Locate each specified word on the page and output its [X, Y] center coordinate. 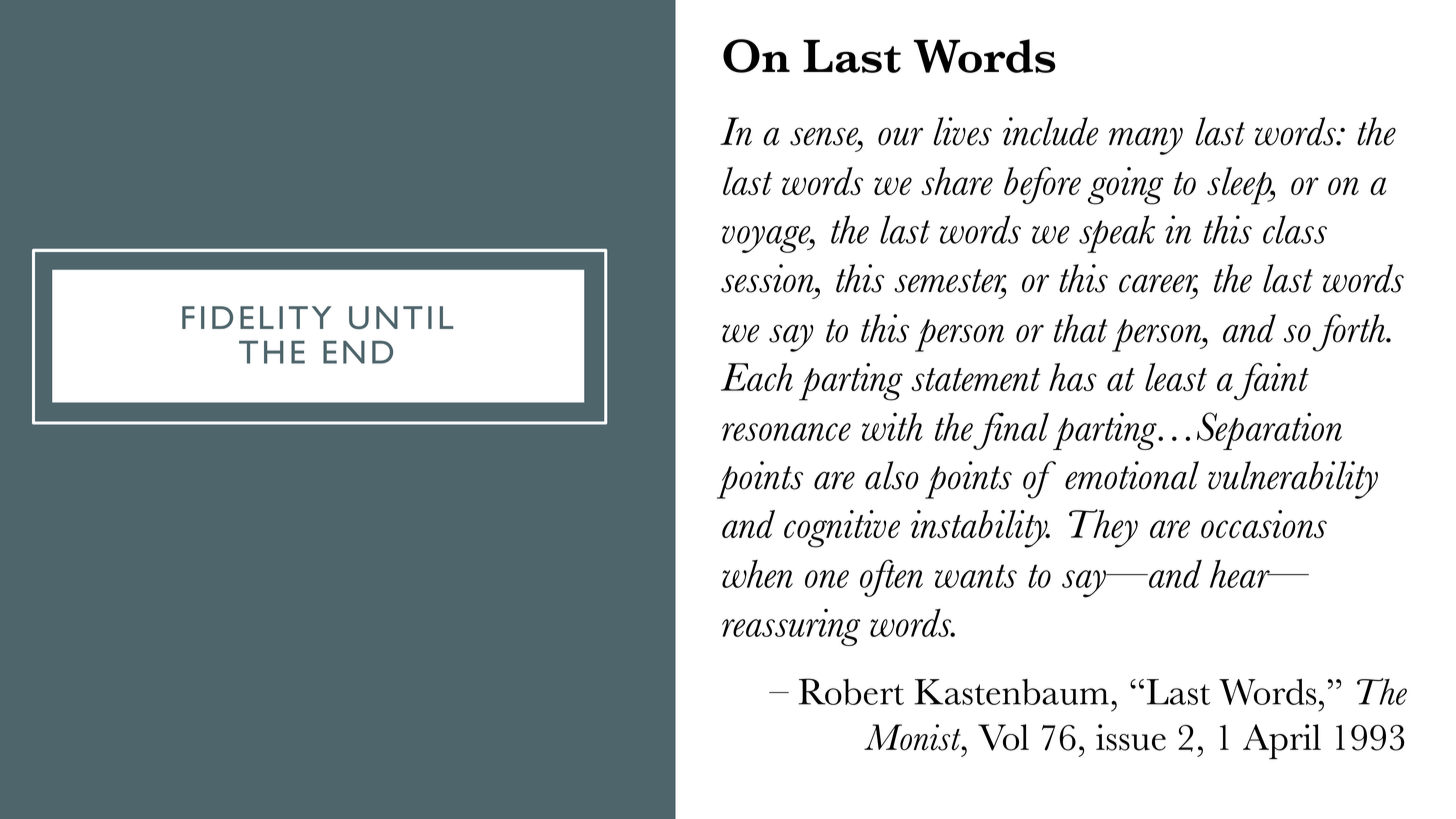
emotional [1132, 475]
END [358, 352]
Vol [1003, 737]
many [1146, 141]
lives [962, 131]
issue [1131, 737]
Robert [851, 691]
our [900, 137]
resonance [786, 432]
